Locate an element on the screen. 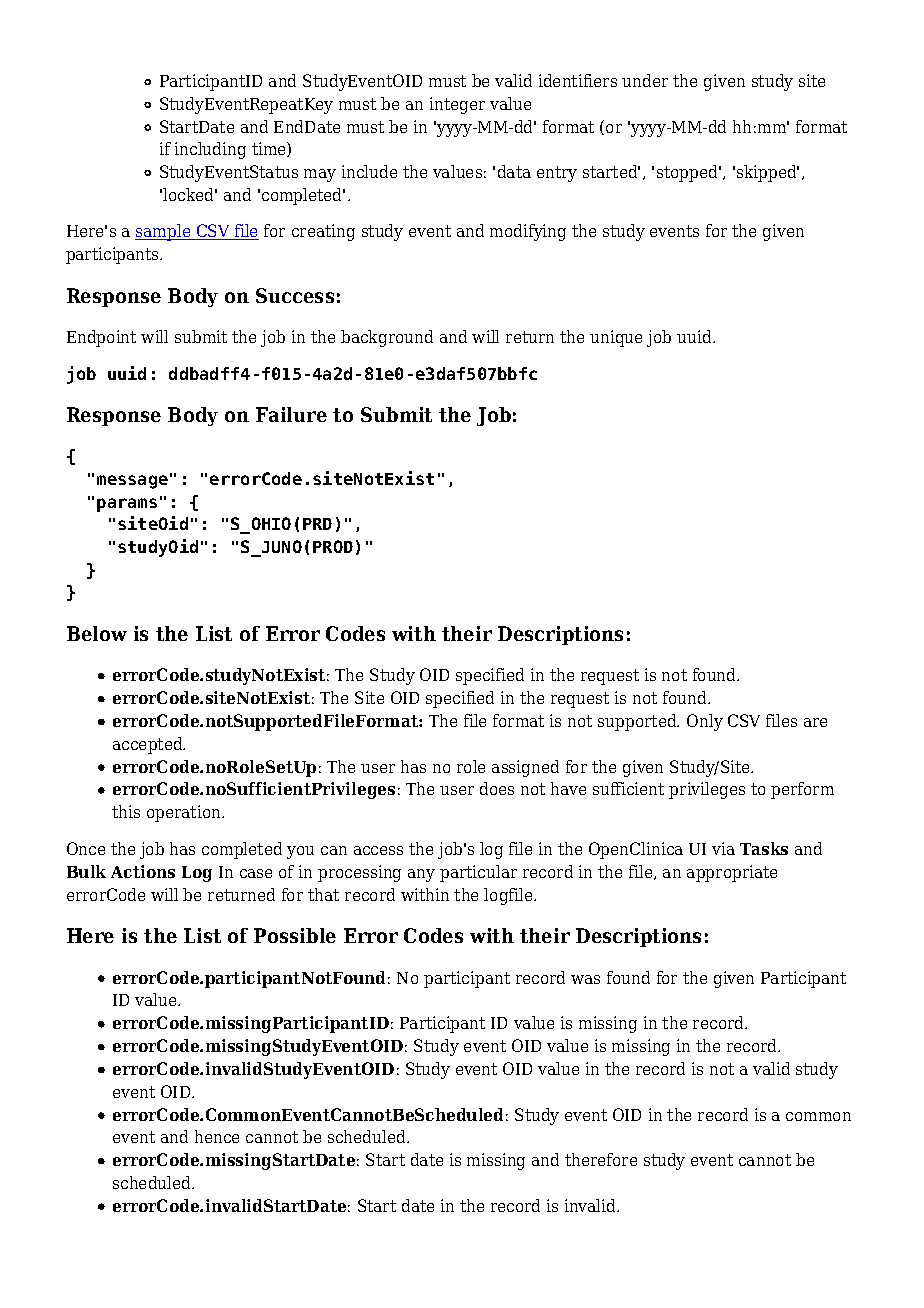 Image resolution: width=924 pixels, height=1308 pixels. does is located at coordinates (497, 788).
